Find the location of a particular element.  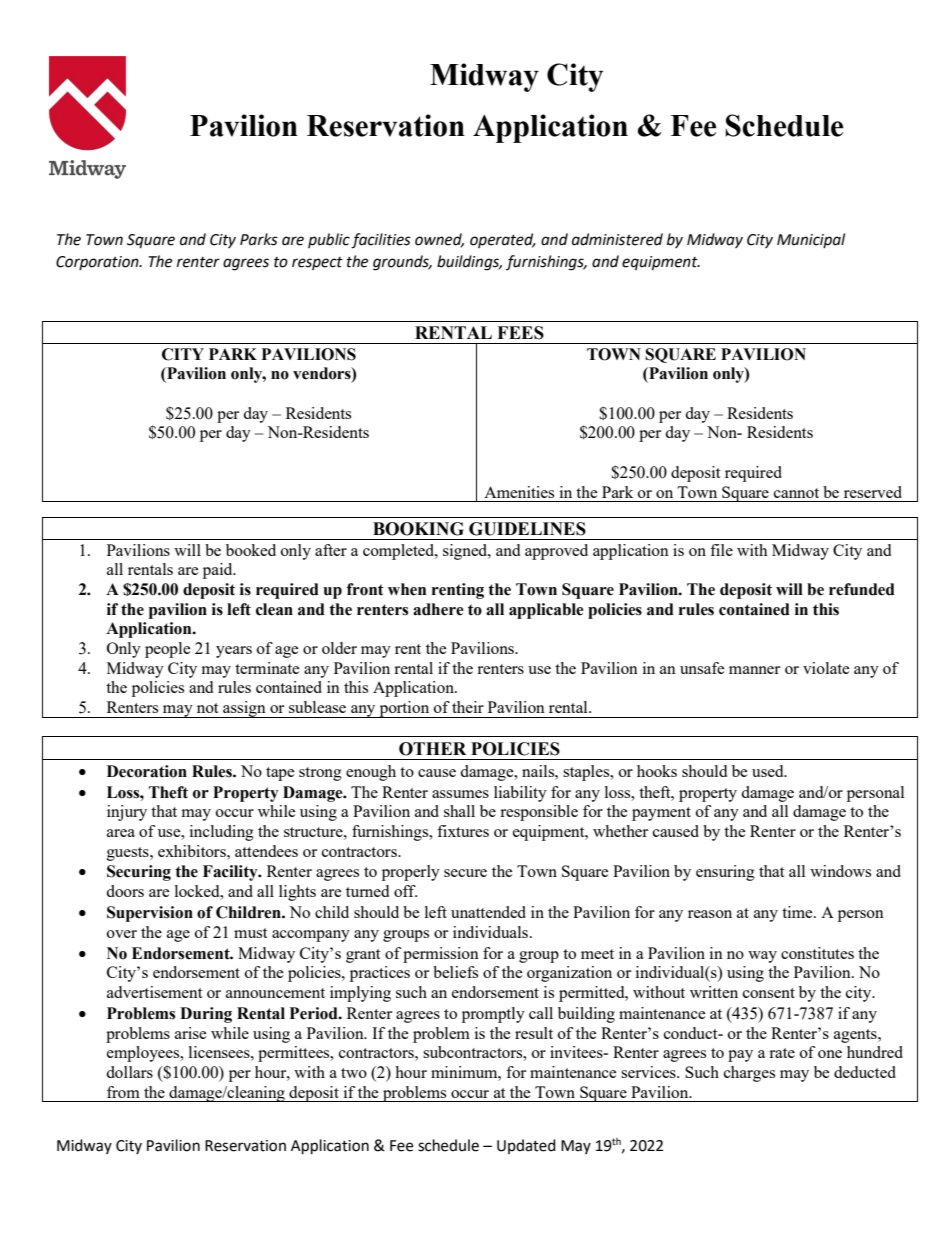

charges is located at coordinates (749, 1074).
